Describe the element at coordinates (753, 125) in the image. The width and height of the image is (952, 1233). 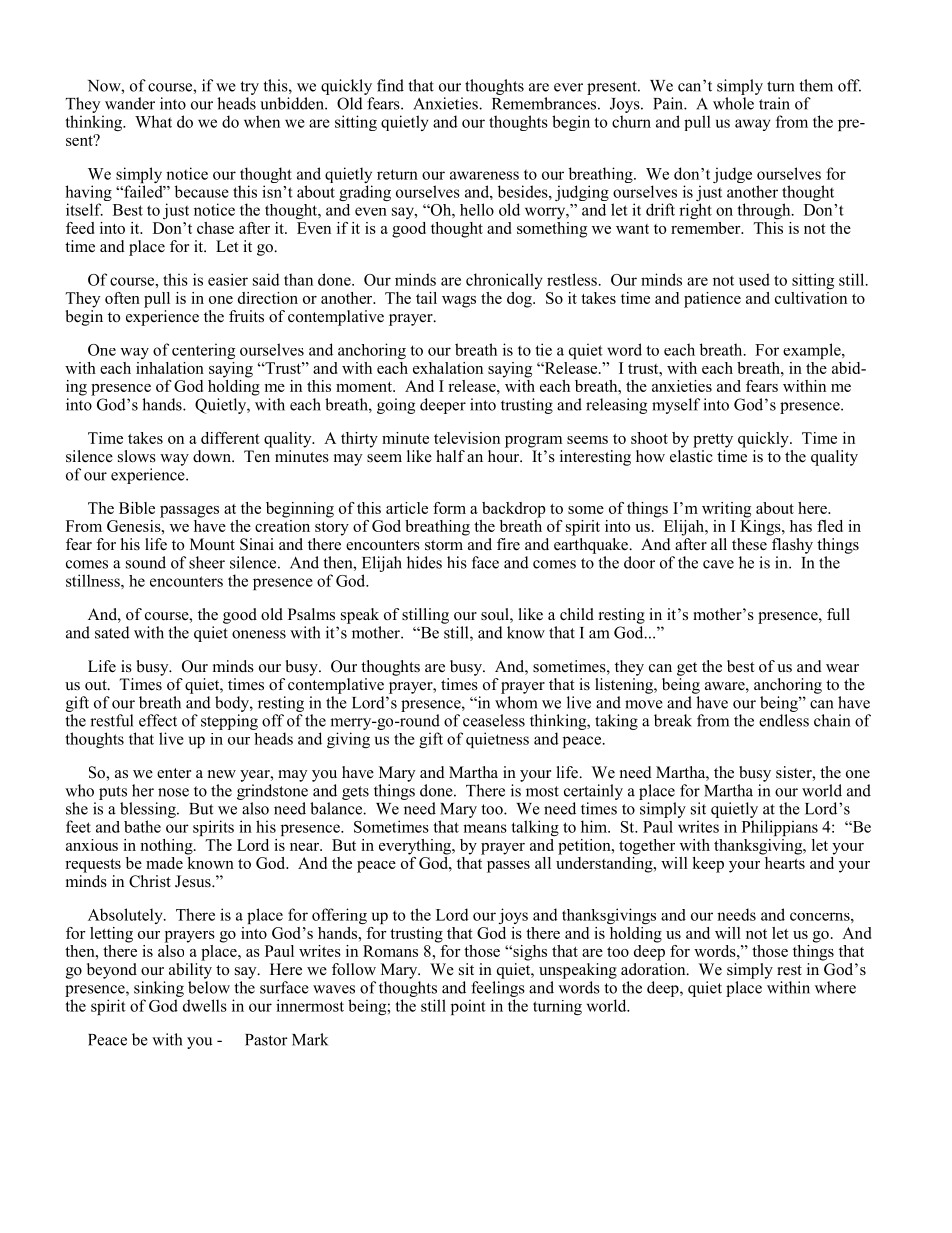
I see `away` at that location.
